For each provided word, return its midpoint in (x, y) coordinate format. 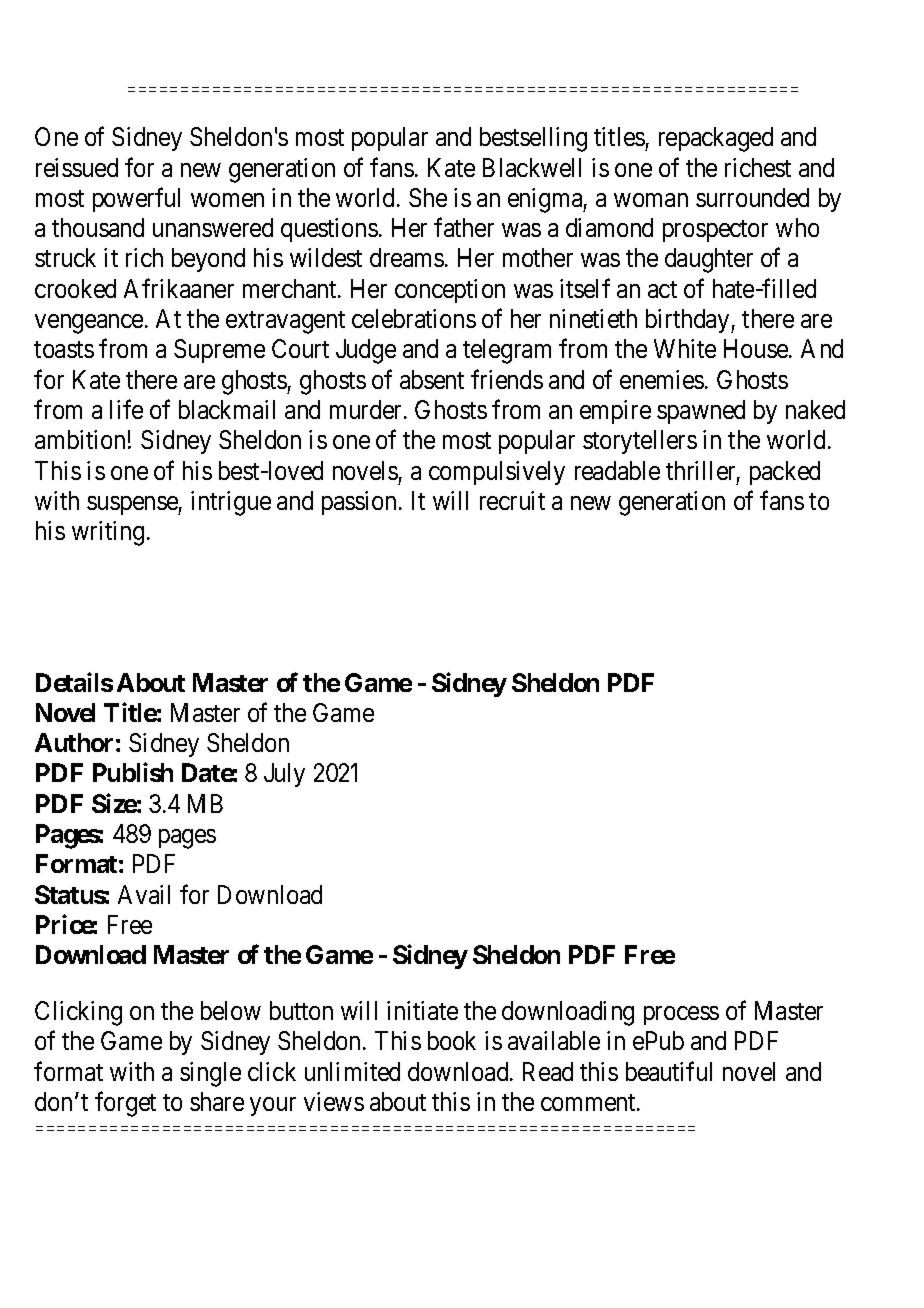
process (681, 1015)
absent (432, 379)
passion (359, 503)
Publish (133, 772)
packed (785, 473)
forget (125, 1104)
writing (108, 533)
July (284, 775)
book (452, 1040)
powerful (136, 199)
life (126, 409)
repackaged (716, 139)
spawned (701, 412)
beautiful (669, 1071)
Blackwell (532, 167)
